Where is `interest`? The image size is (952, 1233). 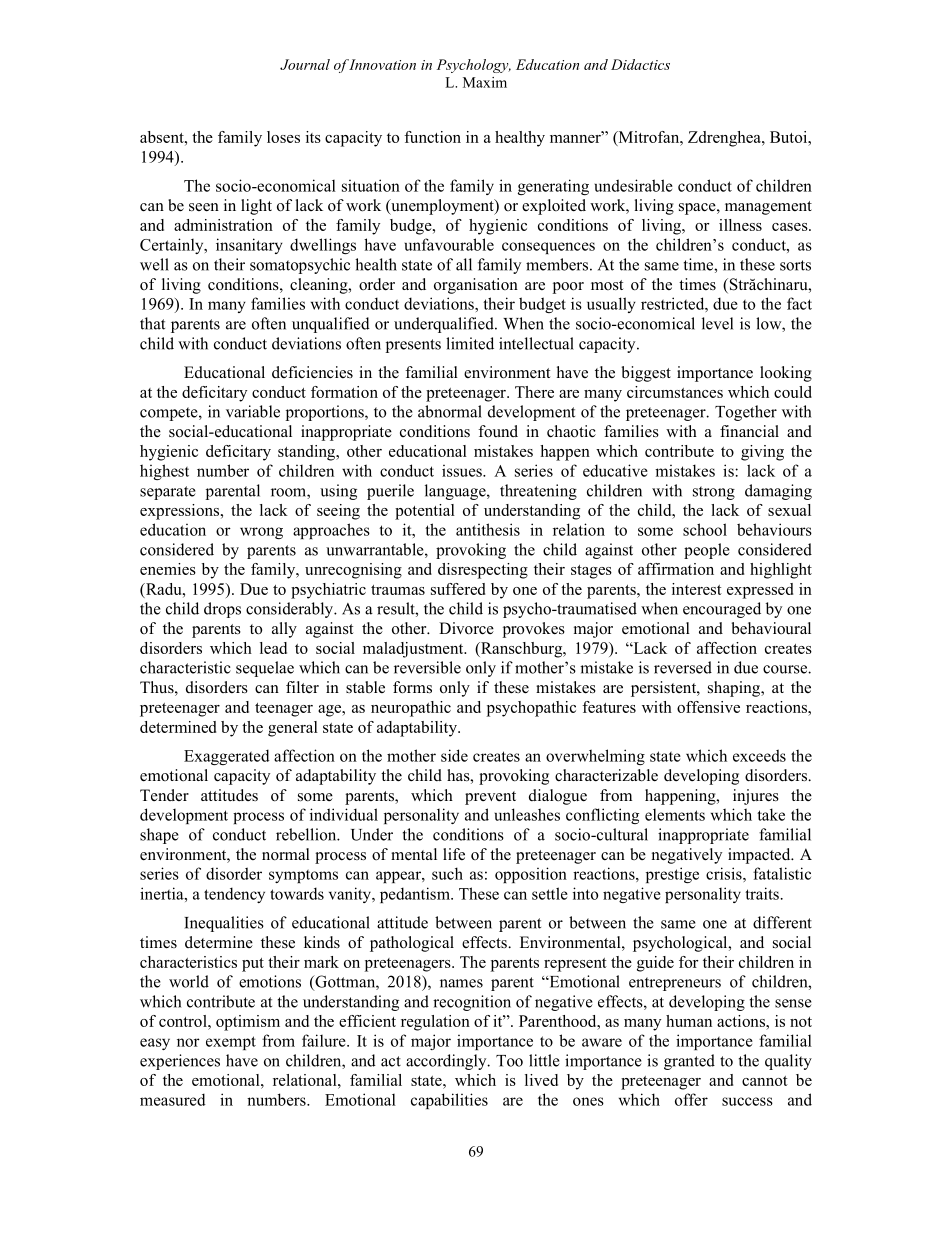
interest is located at coordinates (697, 589).
